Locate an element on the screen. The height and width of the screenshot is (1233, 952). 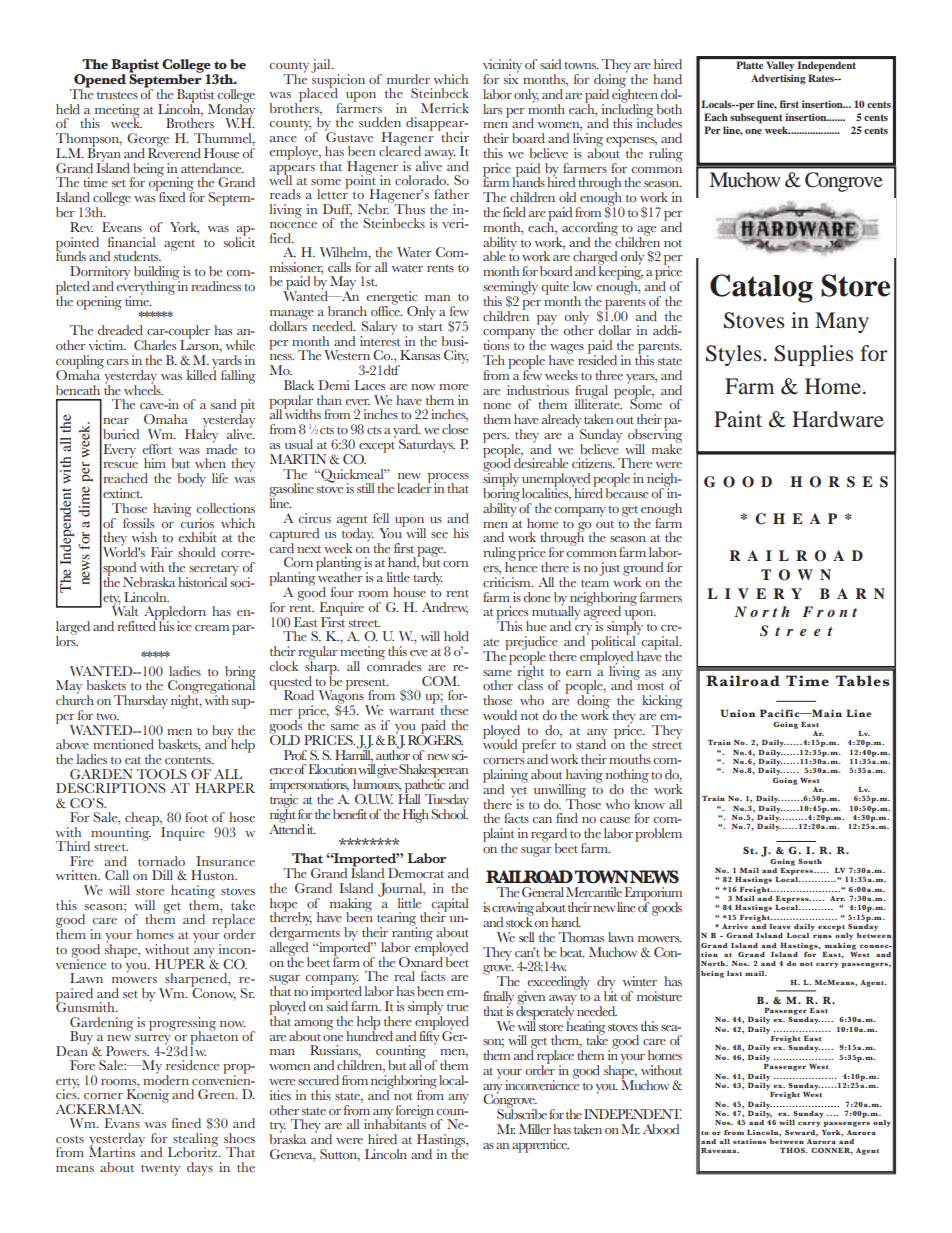
Andrew is located at coordinates (445, 608).
